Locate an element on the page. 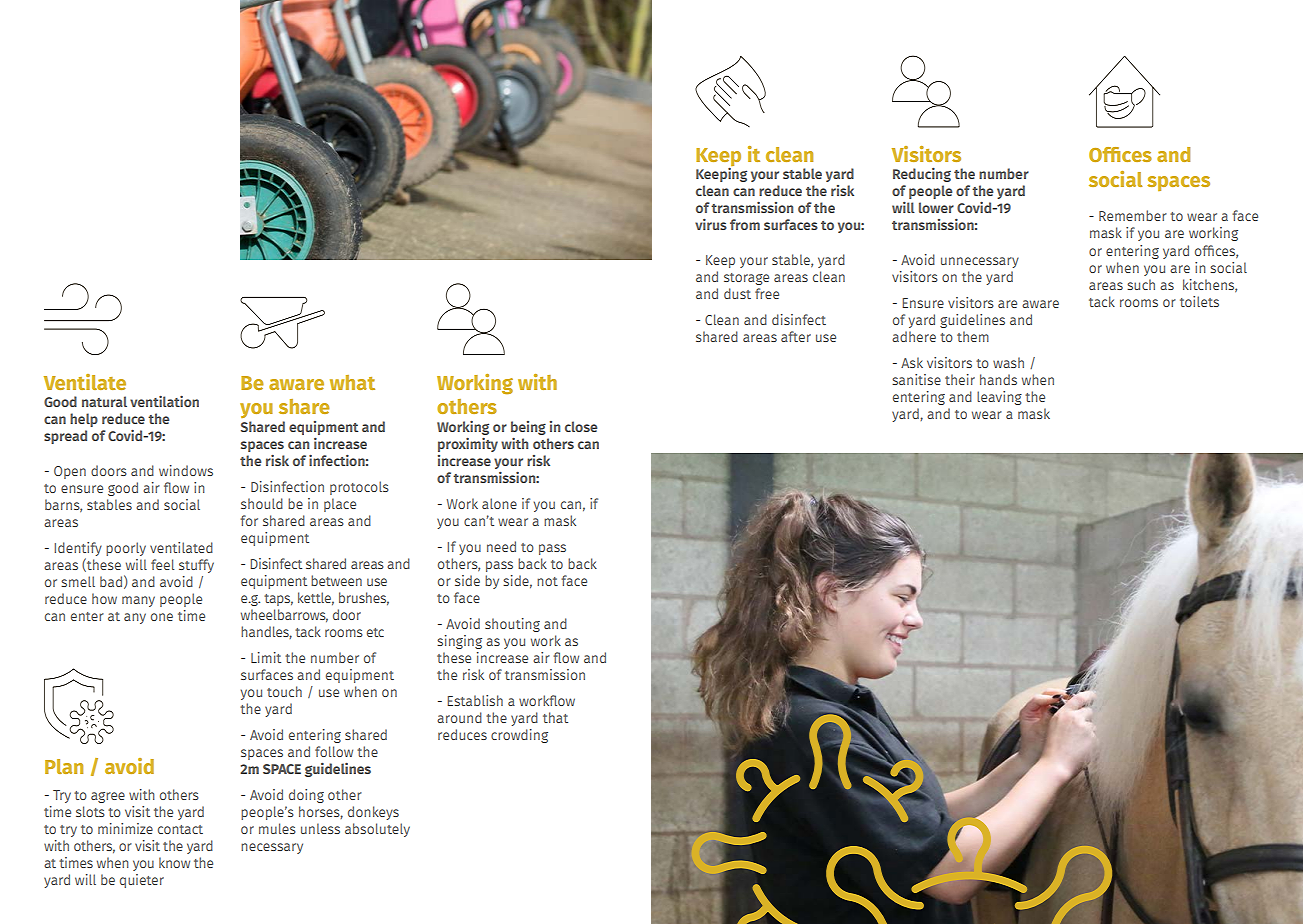 The image size is (1303, 924). leaving is located at coordinates (999, 398).
